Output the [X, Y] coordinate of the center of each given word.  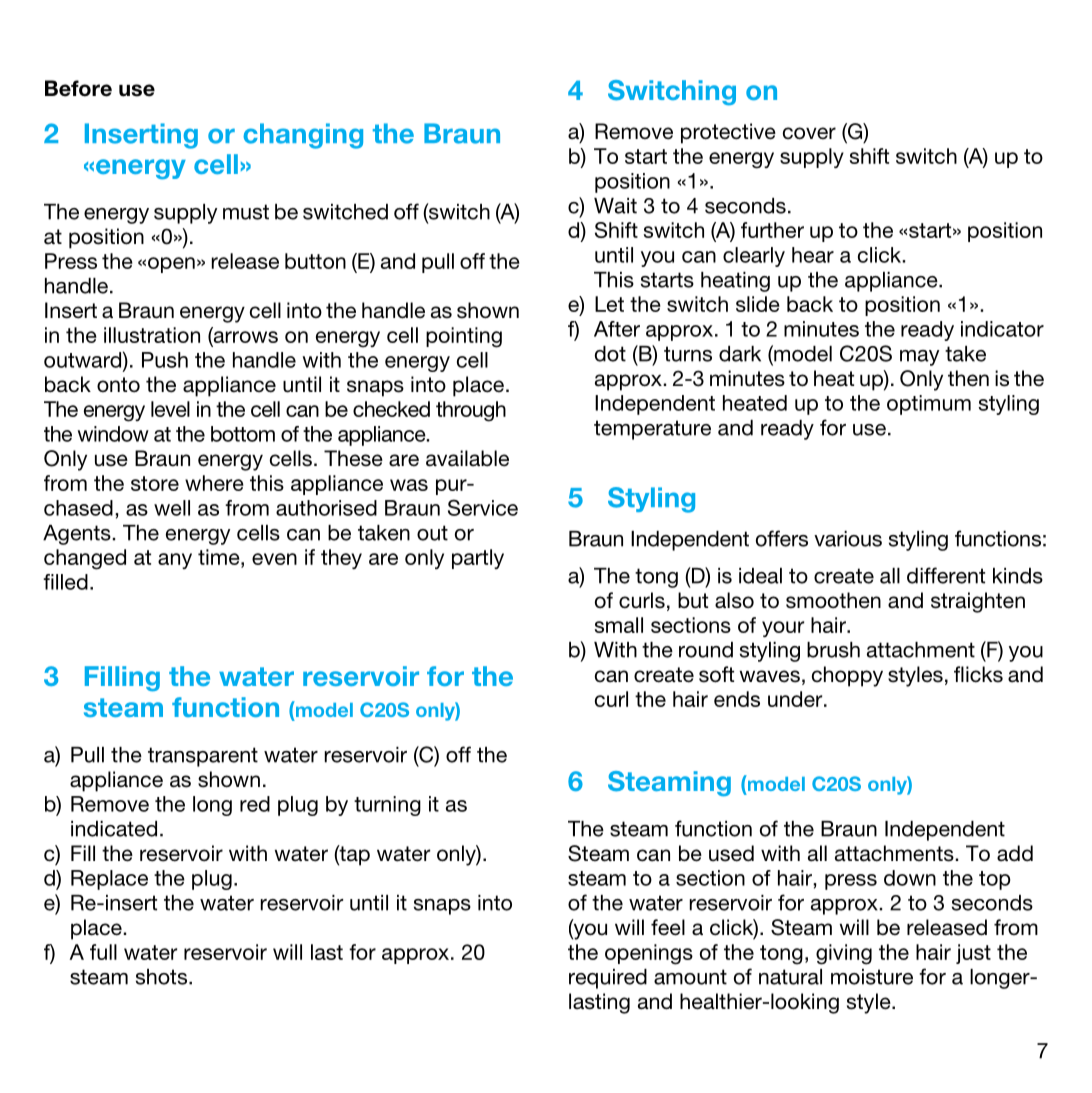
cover [809, 133]
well [172, 508]
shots [163, 977]
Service [483, 507]
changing [303, 136]
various [848, 539]
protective [728, 133]
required [608, 979]
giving [844, 954]
